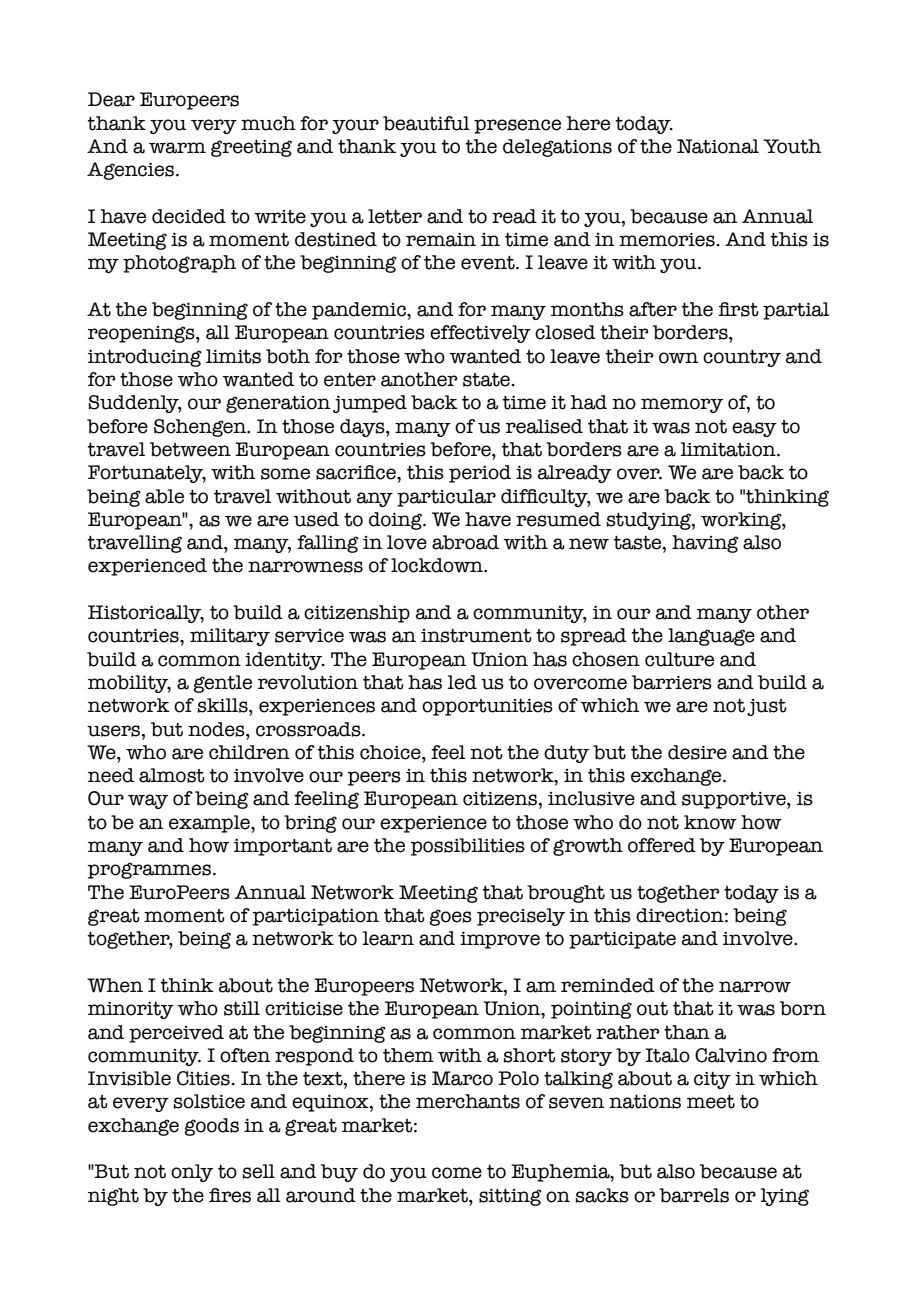 This screenshot has height=1308, width=924. What do you see at coordinates (217, 729) in the screenshot?
I see `nodes` at bounding box center [217, 729].
